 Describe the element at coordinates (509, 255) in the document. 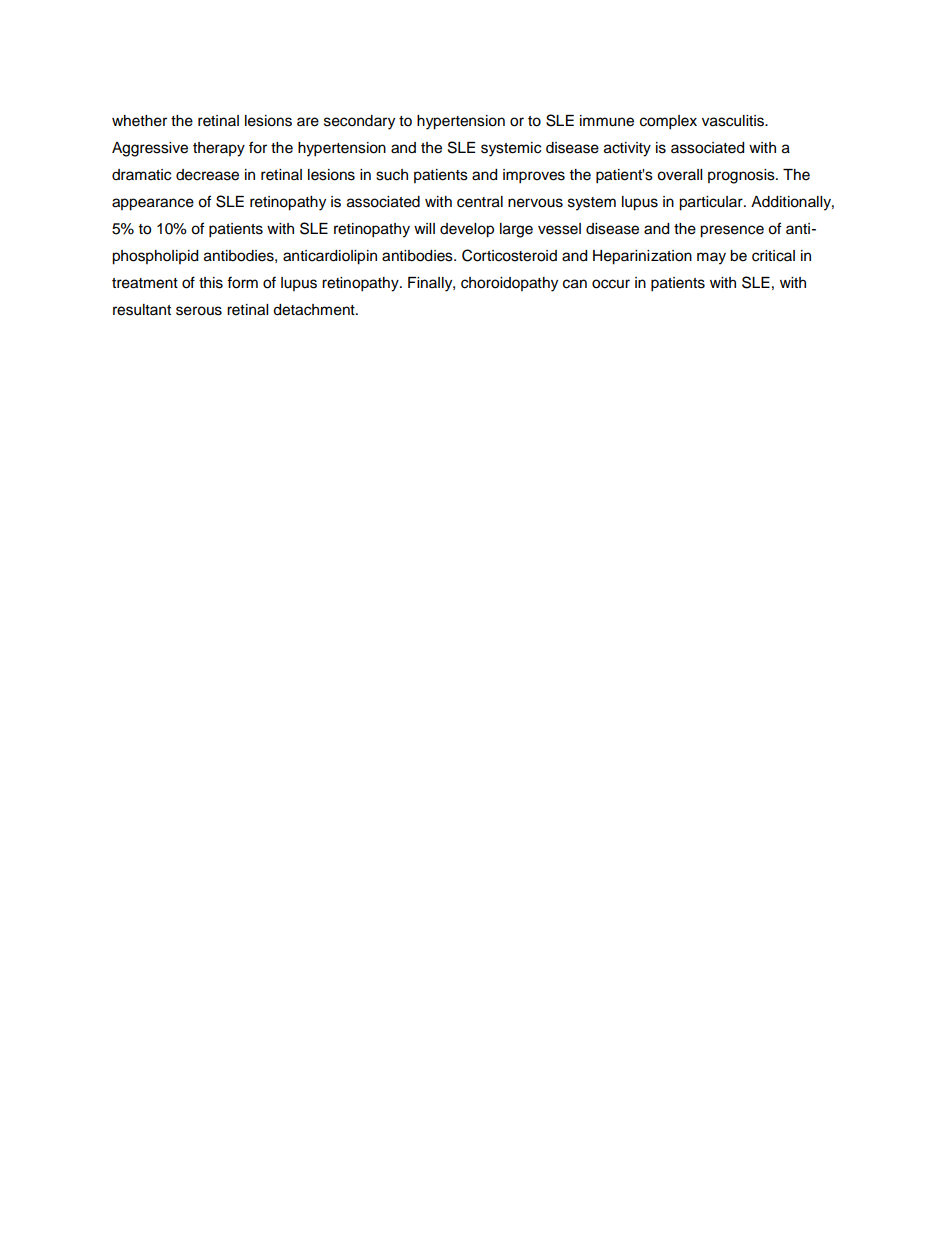

I see `Corticosteroid` at that location.
